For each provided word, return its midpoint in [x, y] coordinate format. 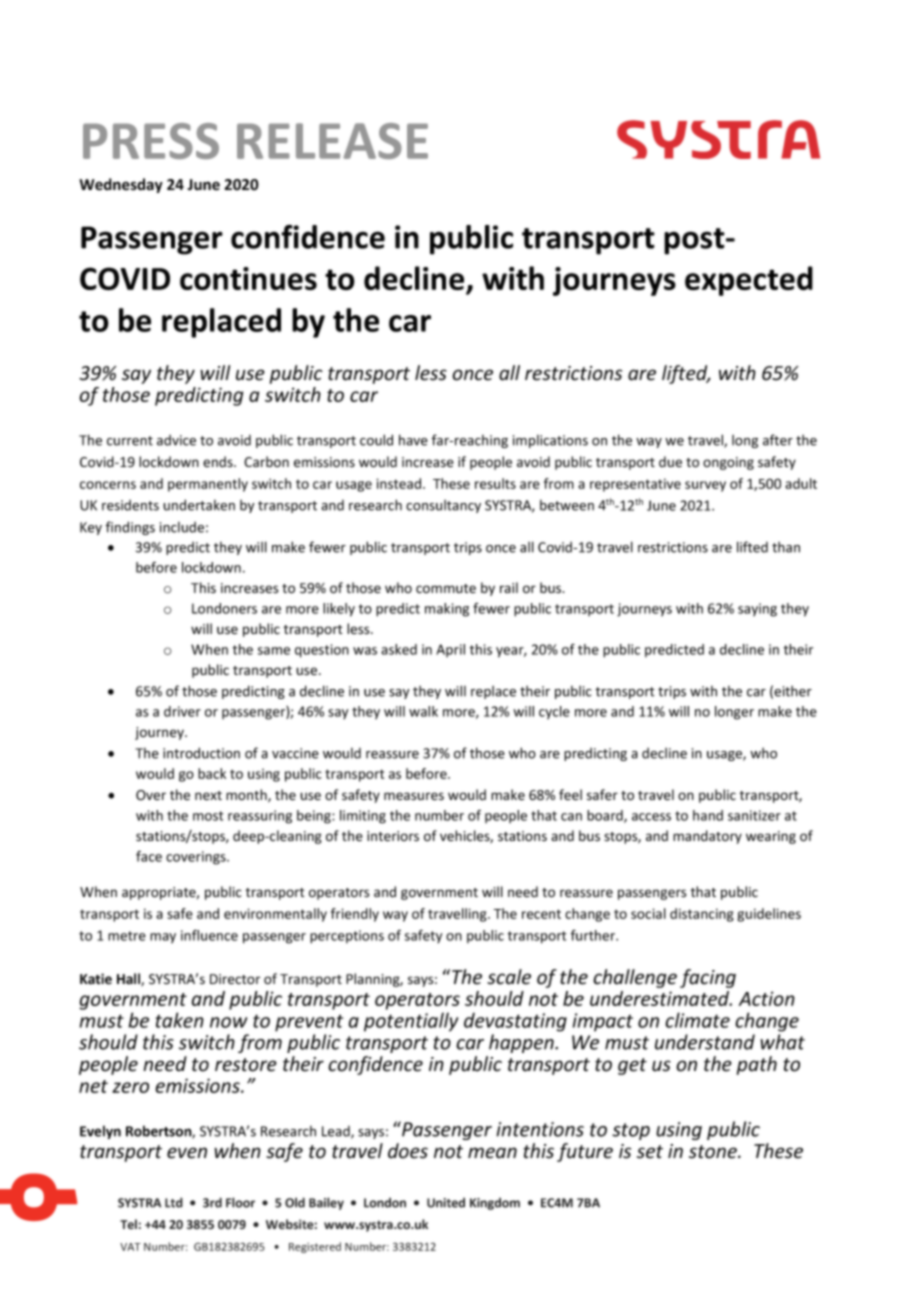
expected [749, 281]
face [149, 856]
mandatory [707, 837]
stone [714, 1152]
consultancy [443, 506]
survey [705, 486]
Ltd [174, 1202]
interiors [393, 836]
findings [130, 528]
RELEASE [332, 141]
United [446, 1203]
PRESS [151, 141]
